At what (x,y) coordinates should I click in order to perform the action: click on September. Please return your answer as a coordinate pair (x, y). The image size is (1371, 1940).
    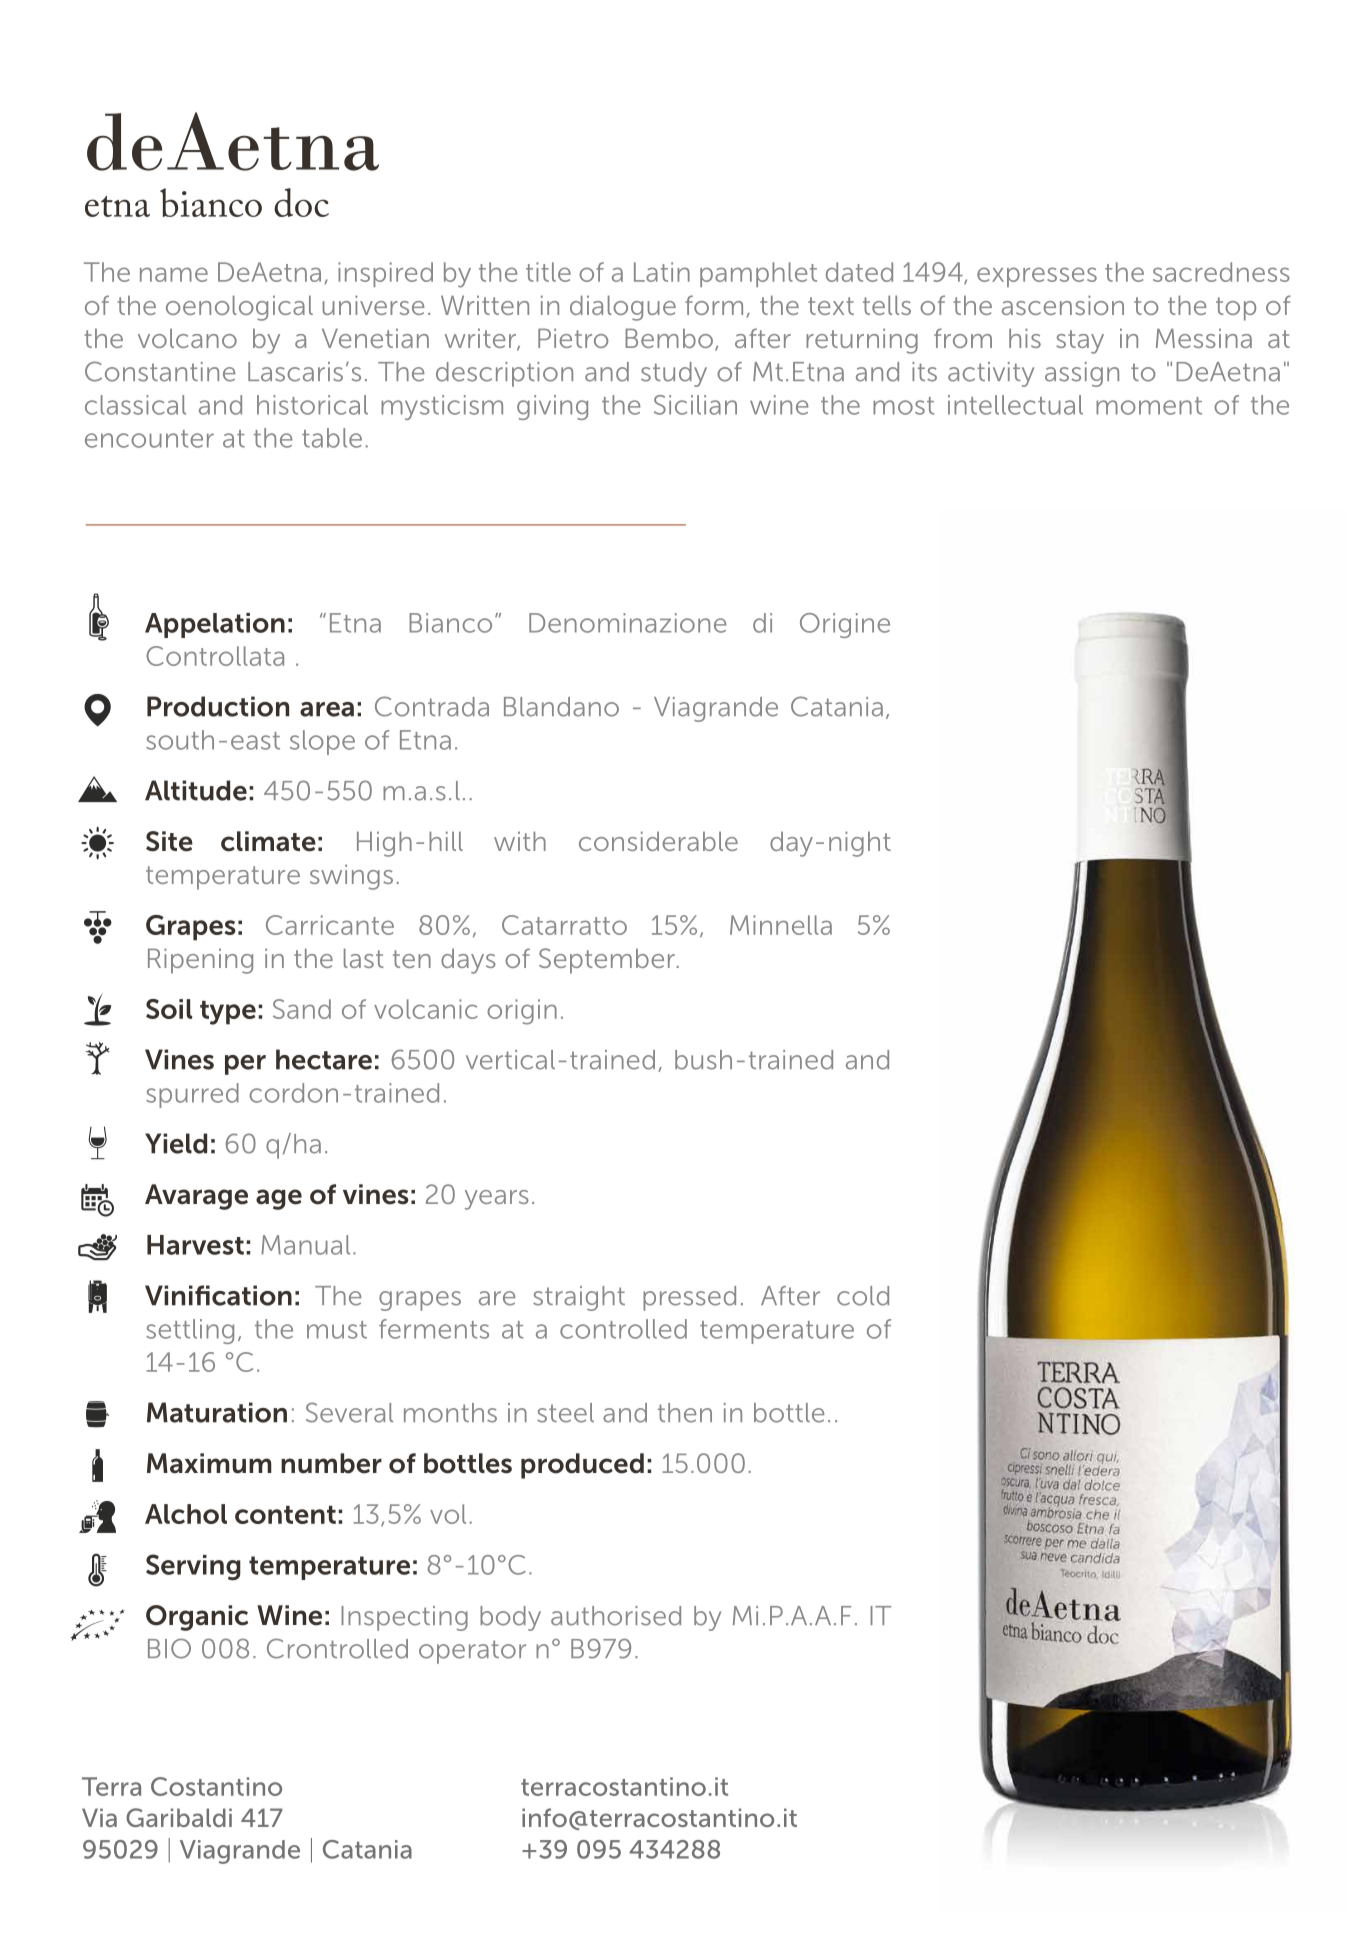
    Looking at the image, I should click on (608, 961).
